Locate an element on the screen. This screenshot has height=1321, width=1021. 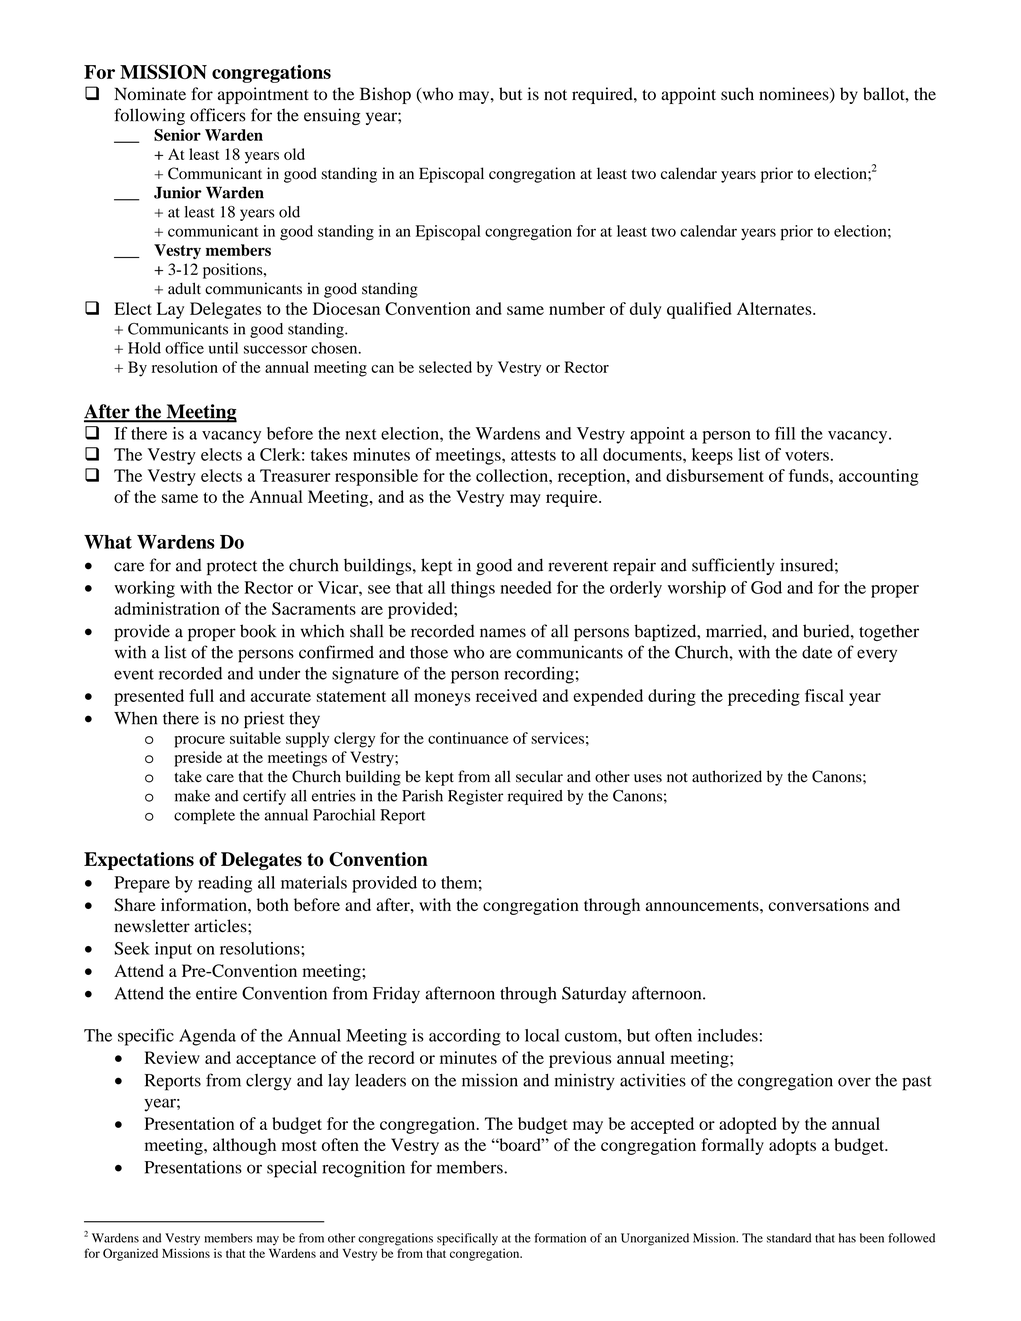
such is located at coordinates (737, 94).
